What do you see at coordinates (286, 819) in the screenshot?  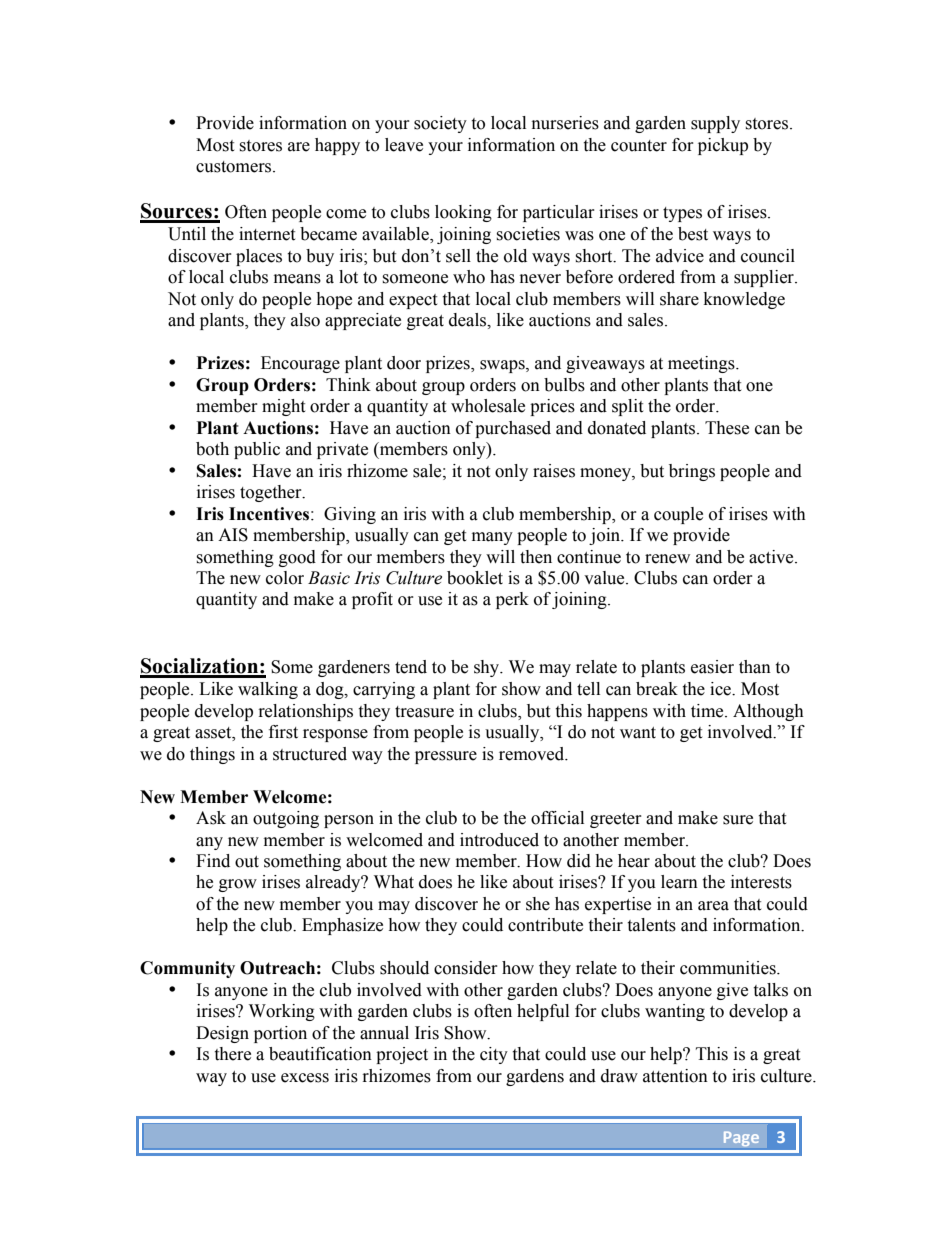 I see `outgoing` at bounding box center [286, 819].
